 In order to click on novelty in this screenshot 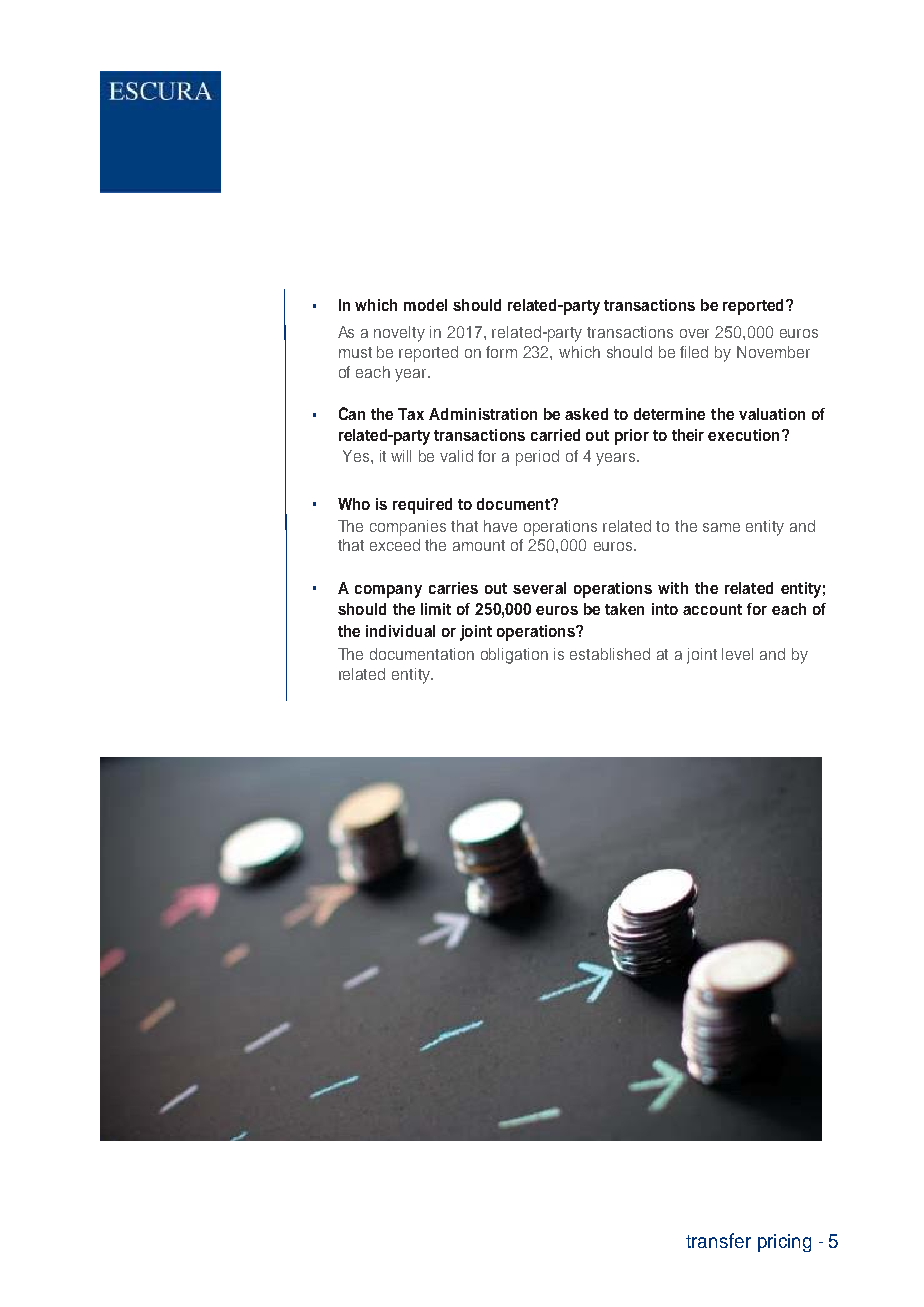, I will do `click(399, 334)`.
